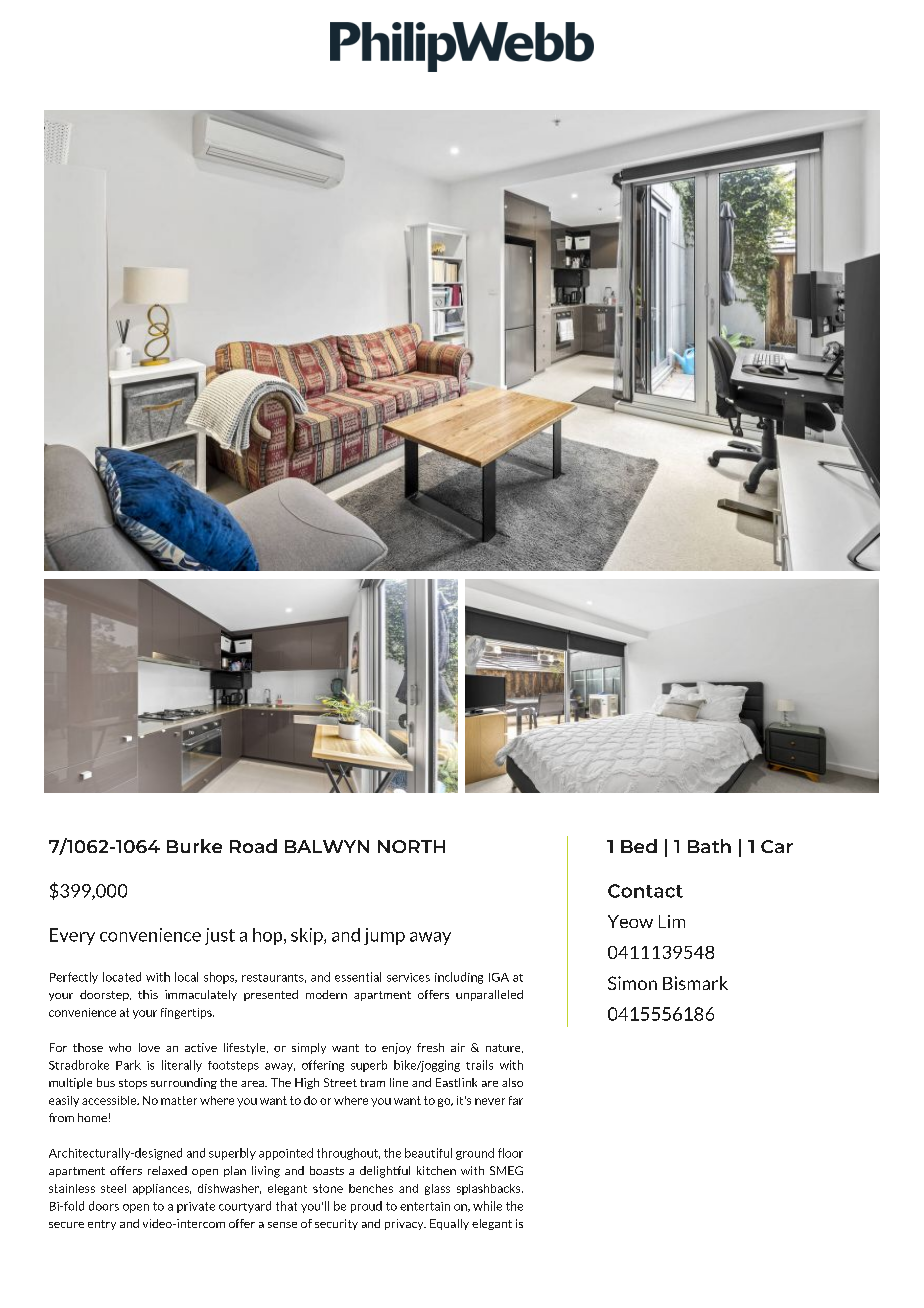  I want to click on entertain, so click(425, 1206).
